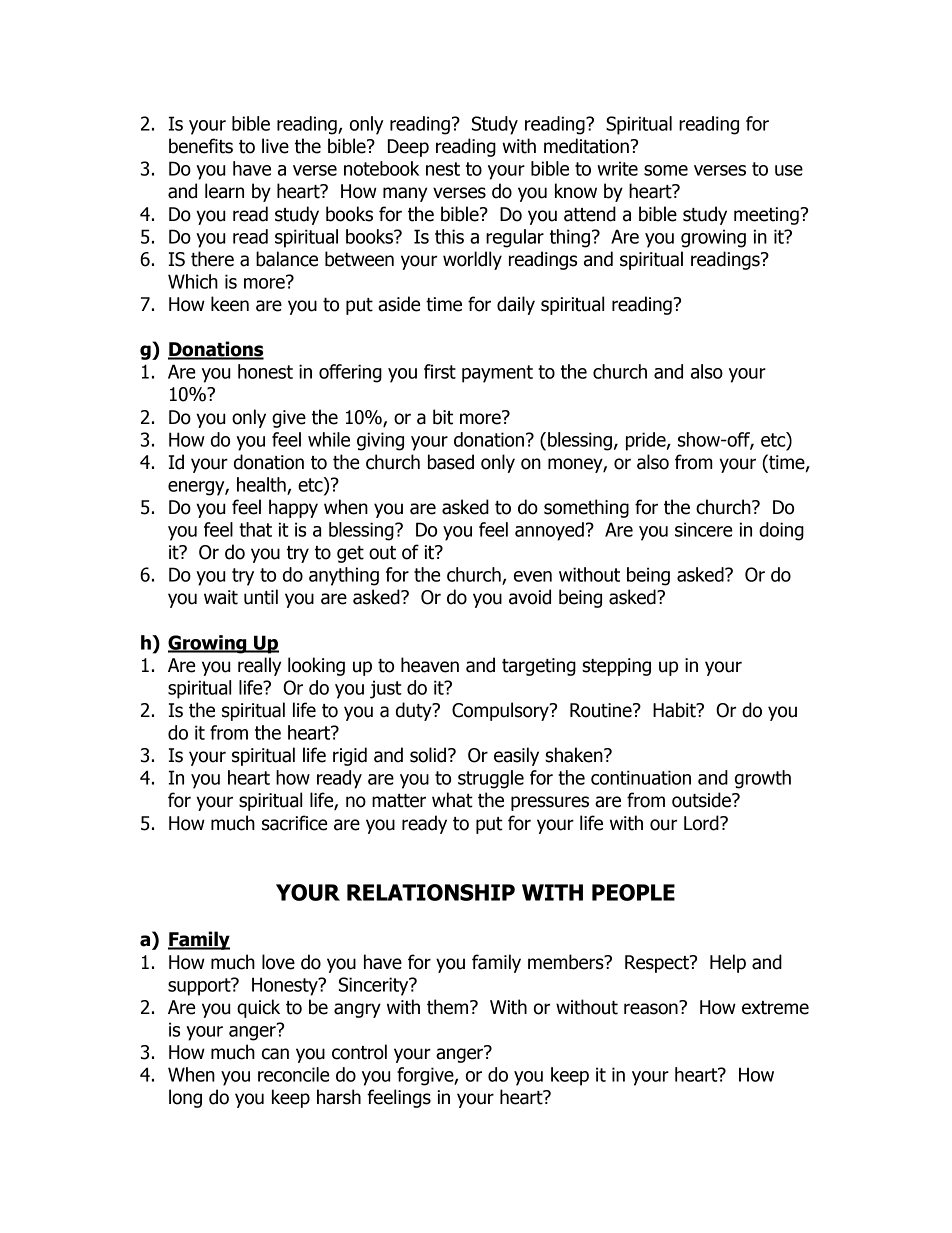 The width and height of the screenshot is (952, 1233). I want to click on sincere, so click(703, 529).
